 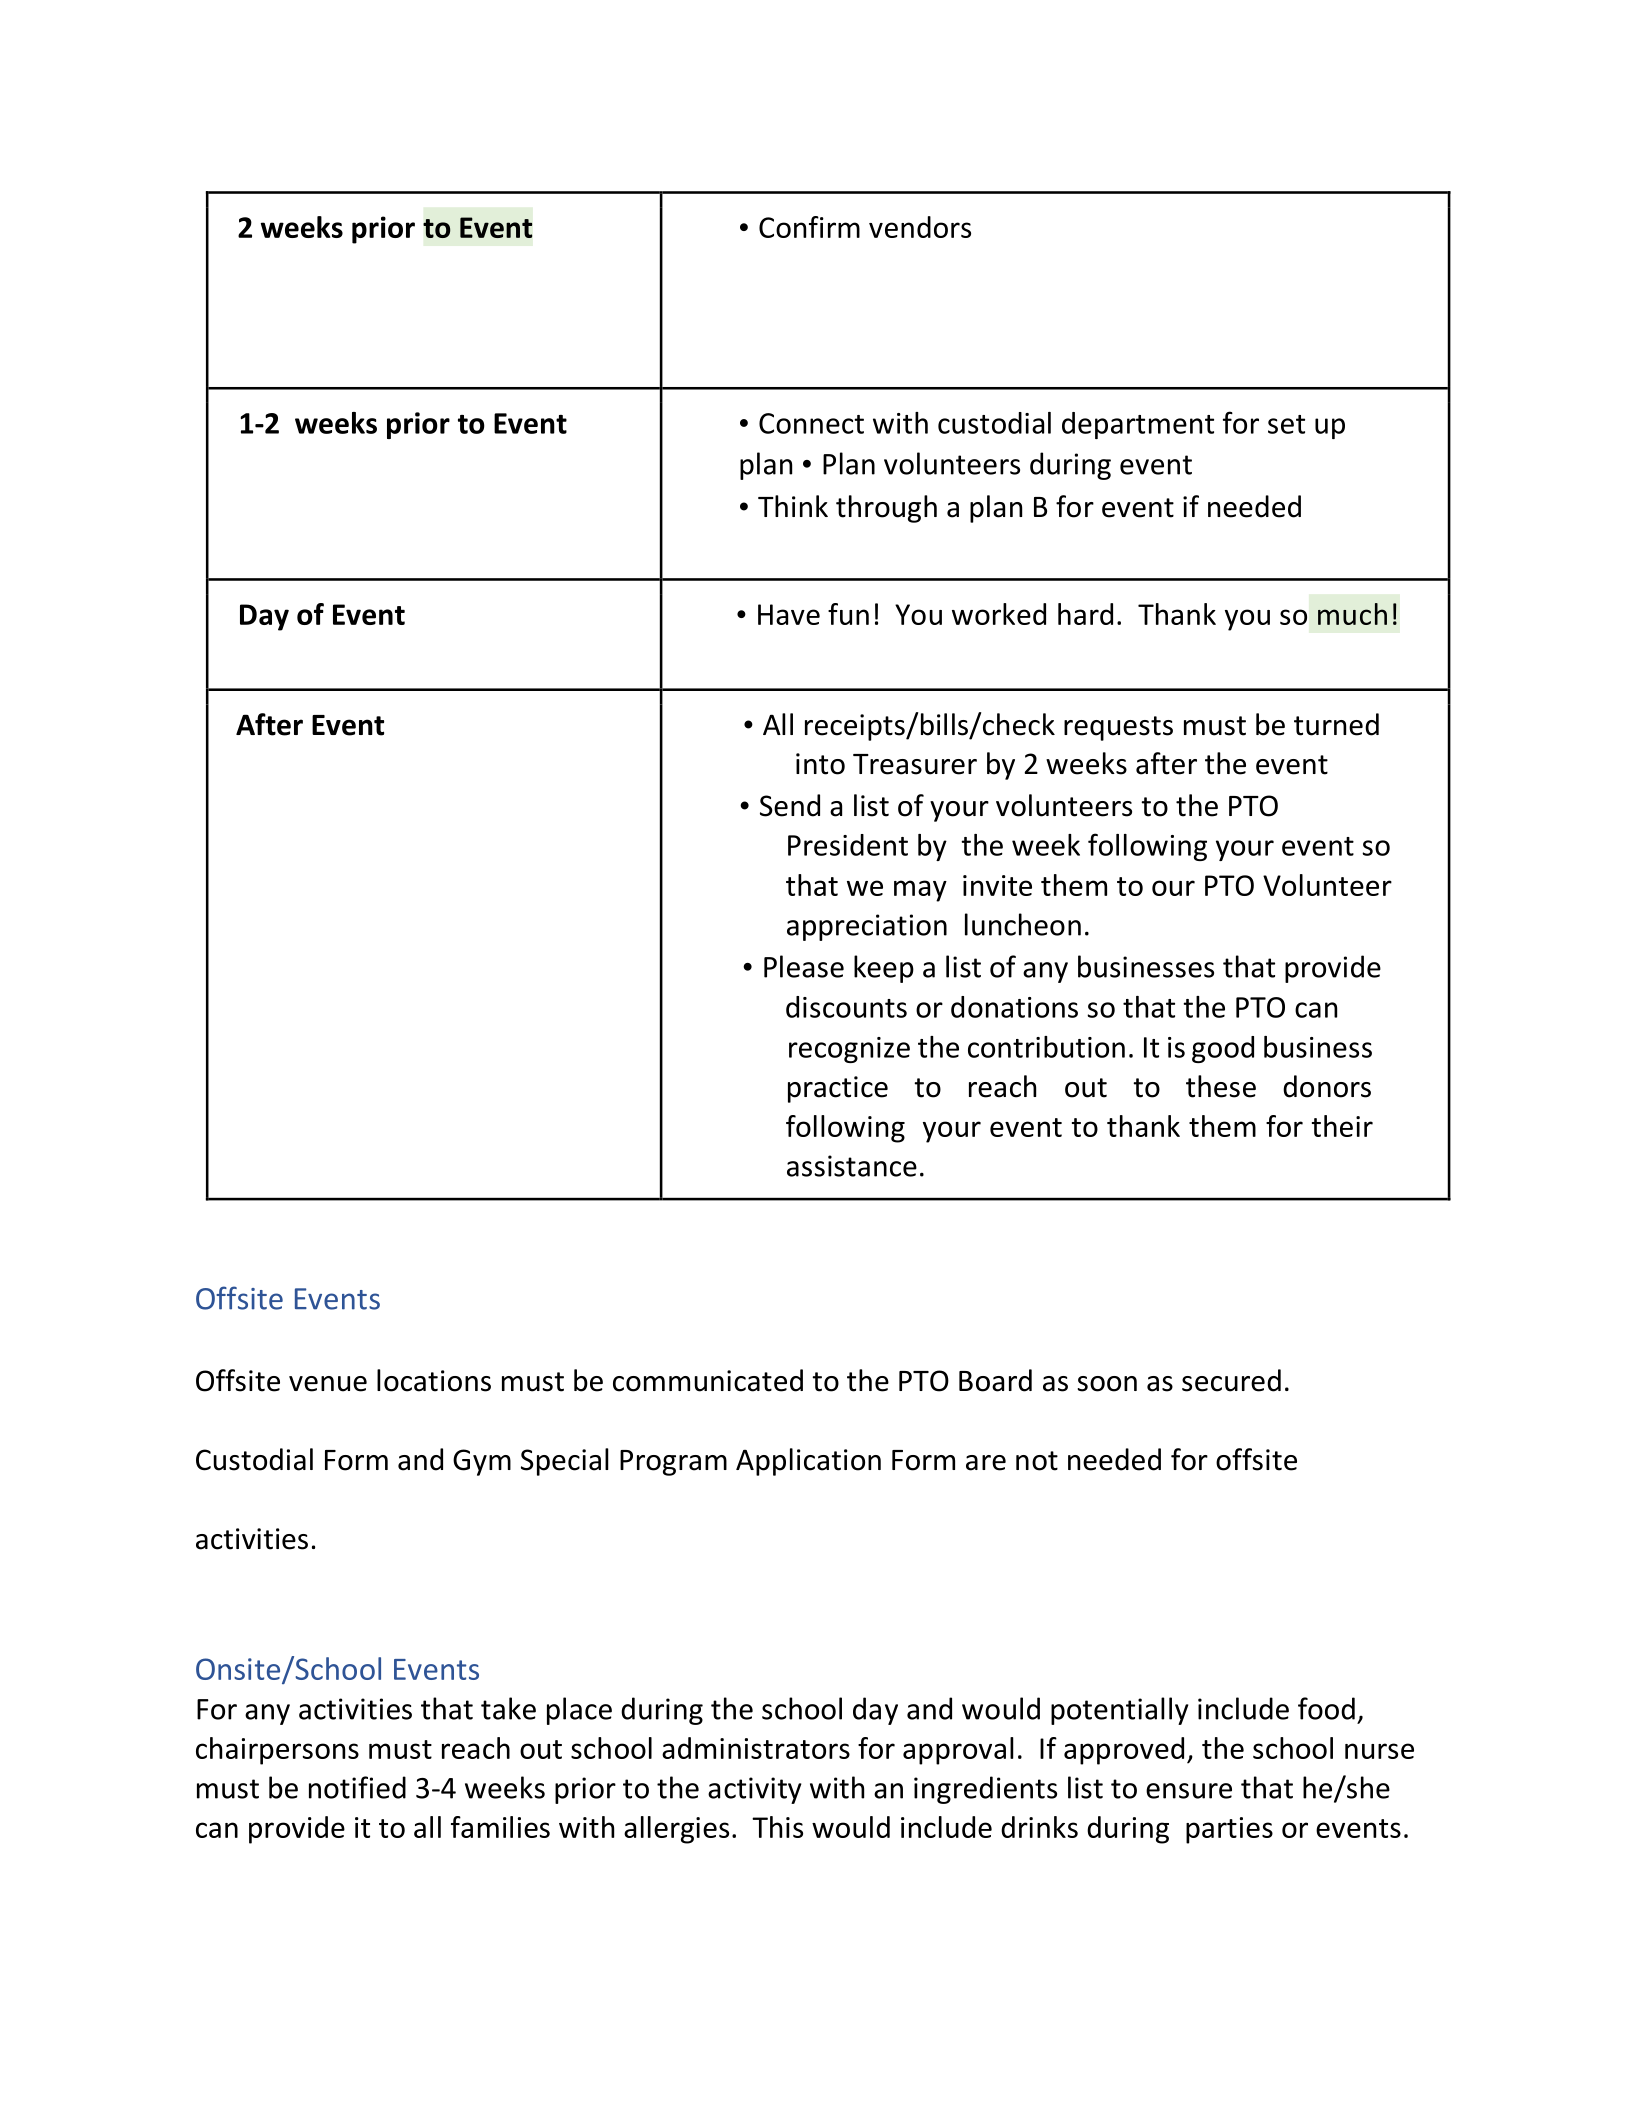 What do you see at coordinates (357, 1787) in the screenshot?
I see `notified` at bounding box center [357, 1787].
